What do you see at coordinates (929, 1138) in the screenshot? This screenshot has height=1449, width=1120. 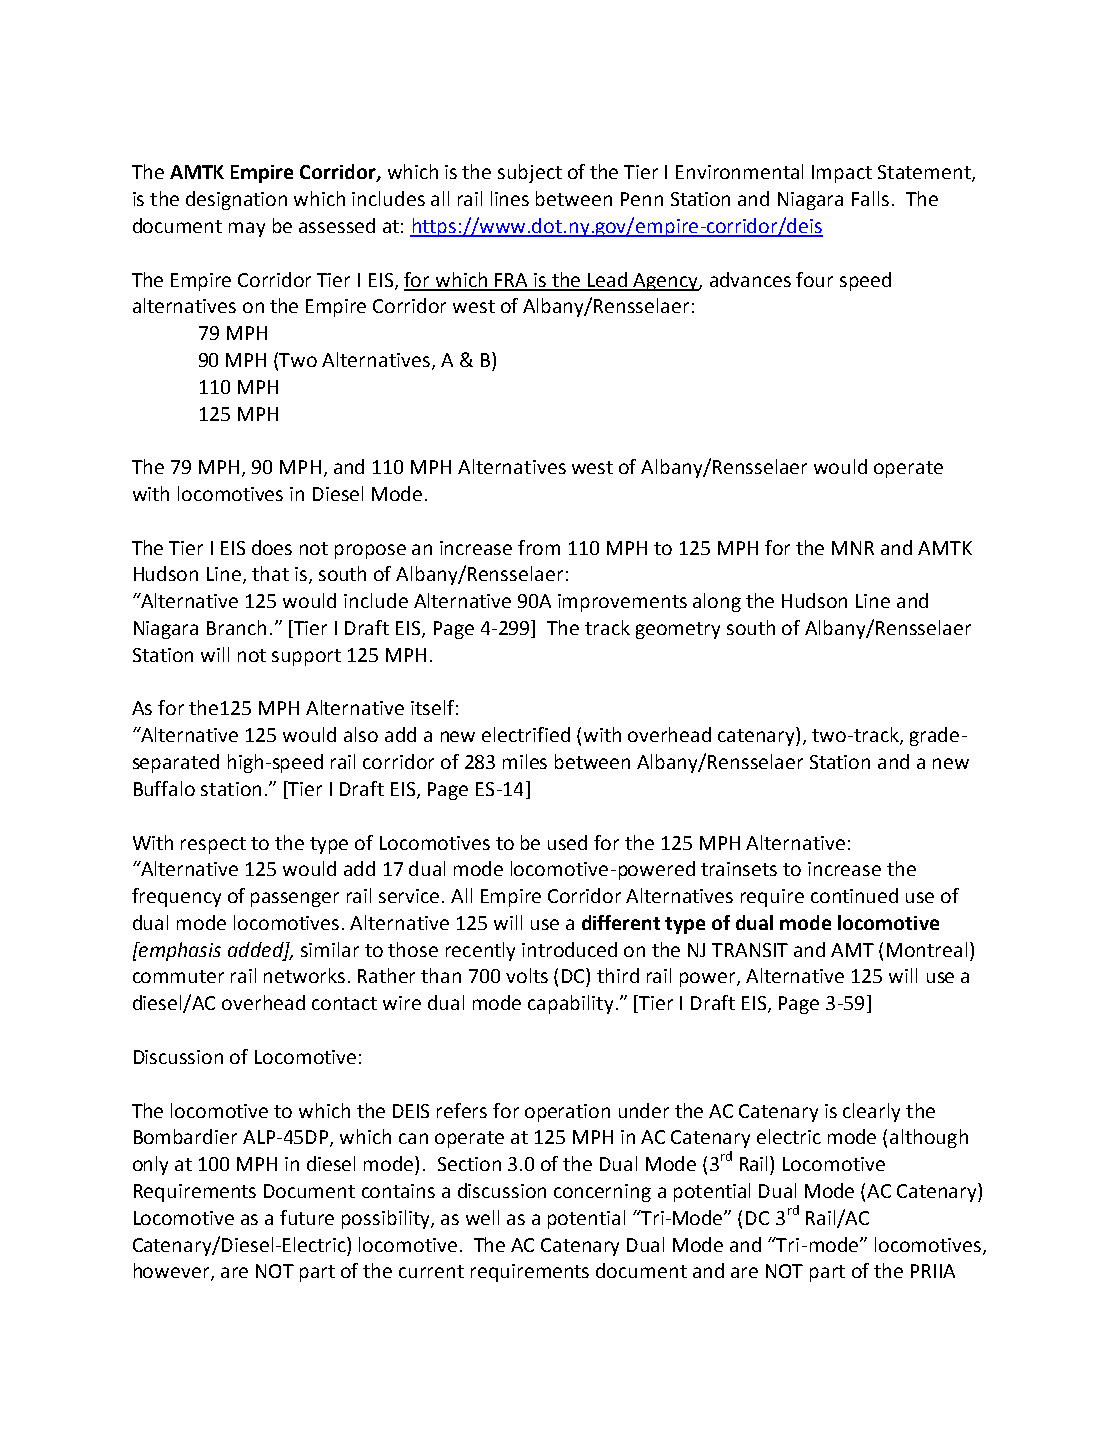 I see `although` at bounding box center [929, 1138].
